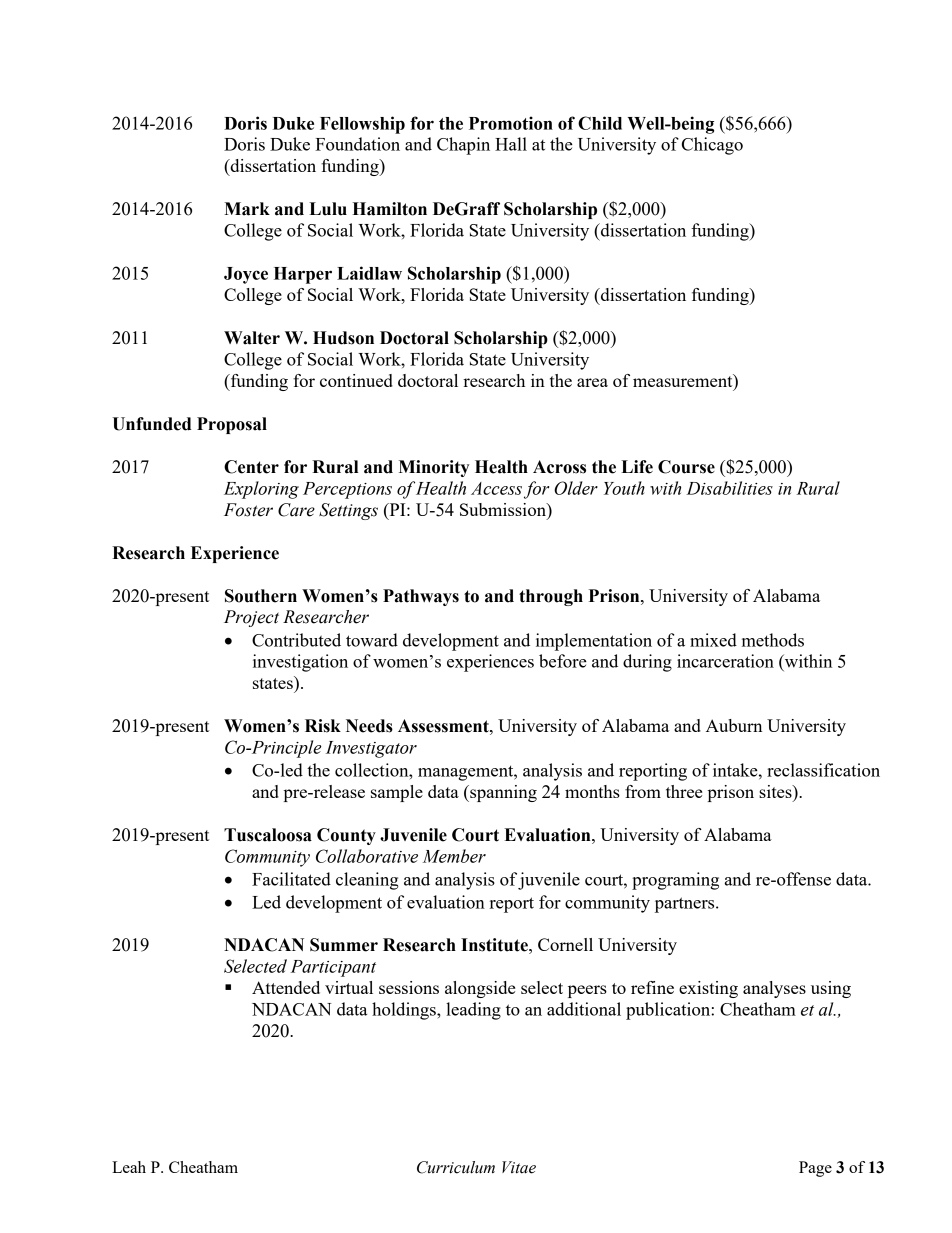 The width and height of the screenshot is (952, 1233). What do you see at coordinates (502, 793) in the screenshot?
I see `spanning` at bounding box center [502, 793].
